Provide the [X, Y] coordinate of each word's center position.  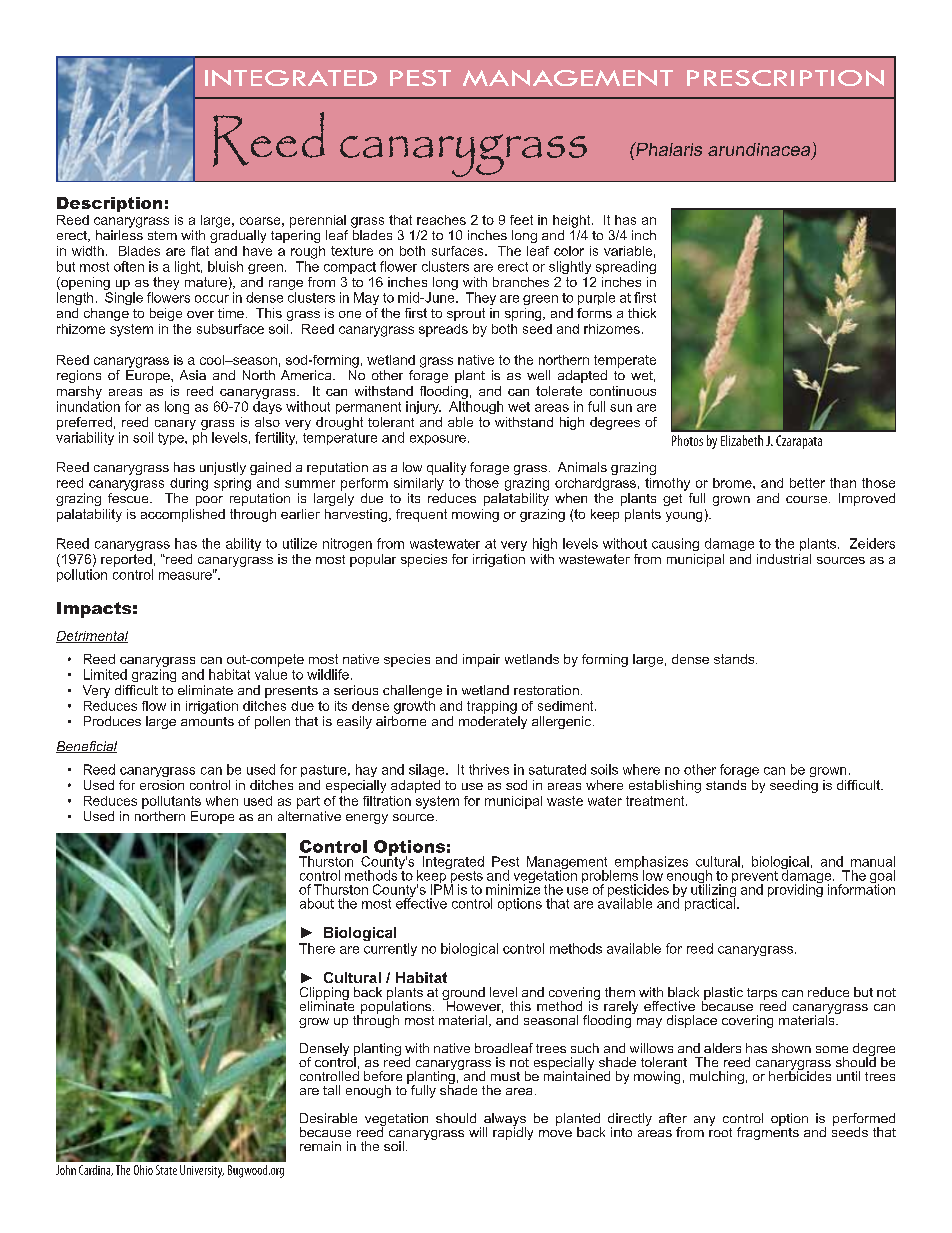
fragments [768, 1132]
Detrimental [92, 637]
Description [109, 204]
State [166, 1170]
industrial [784, 559]
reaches [441, 220]
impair [481, 660]
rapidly [513, 1132]
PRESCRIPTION [785, 78]
